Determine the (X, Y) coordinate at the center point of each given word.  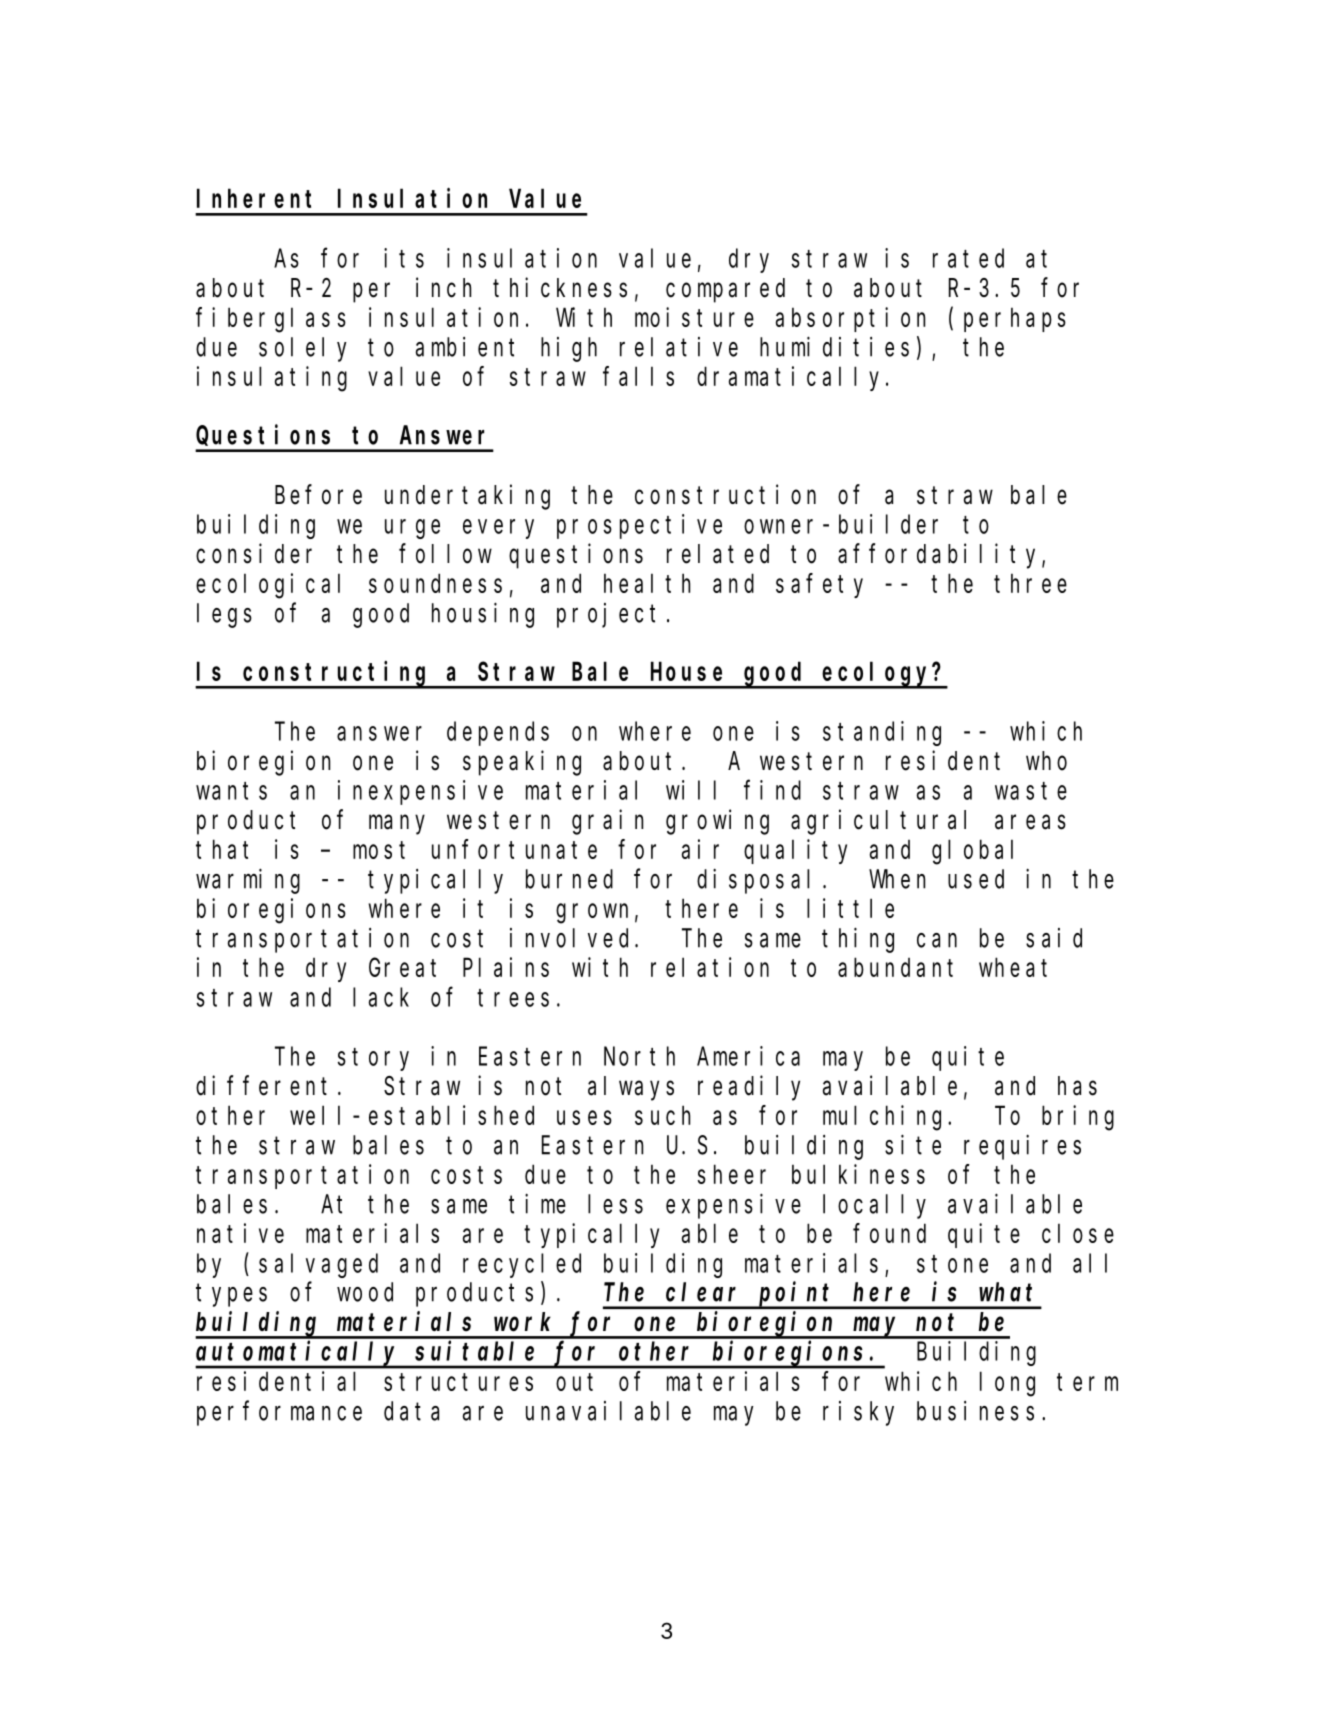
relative (679, 347)
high (569, 349)
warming (248, 881)
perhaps (1015, 320)
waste (1031, 791)
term (1087, 1382)
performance (279, 1413)
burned (569, 879)
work (522, 1322)
